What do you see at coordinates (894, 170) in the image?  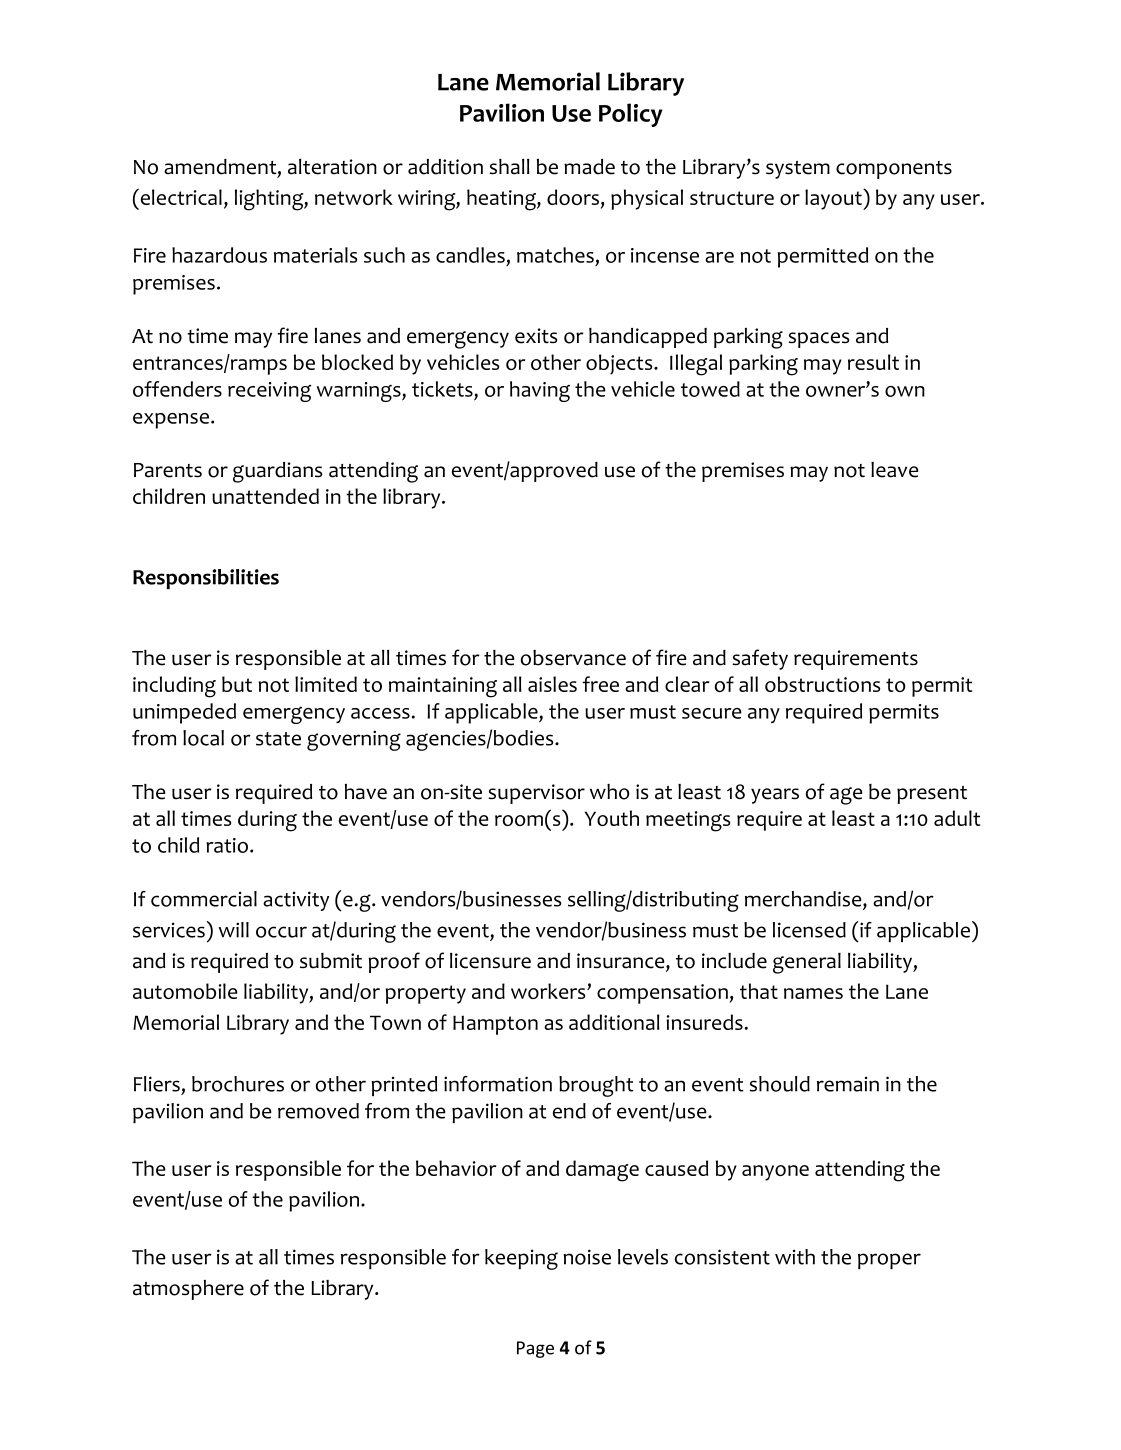 I see `components` at bounding box center [894, 170].
